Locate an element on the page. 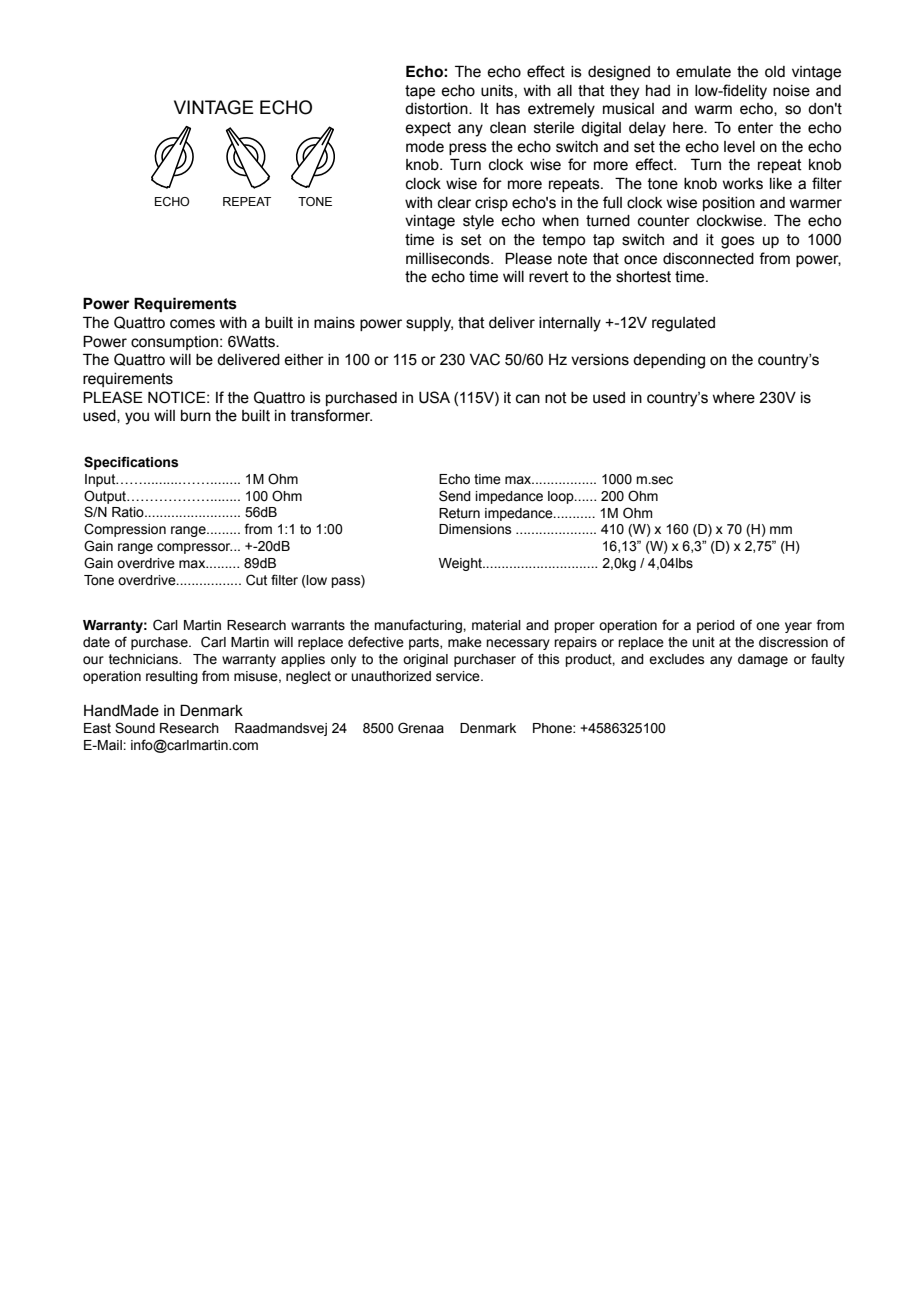 The height and width of the document is (1308, 924). comes is located at coordinates (192, 324).
